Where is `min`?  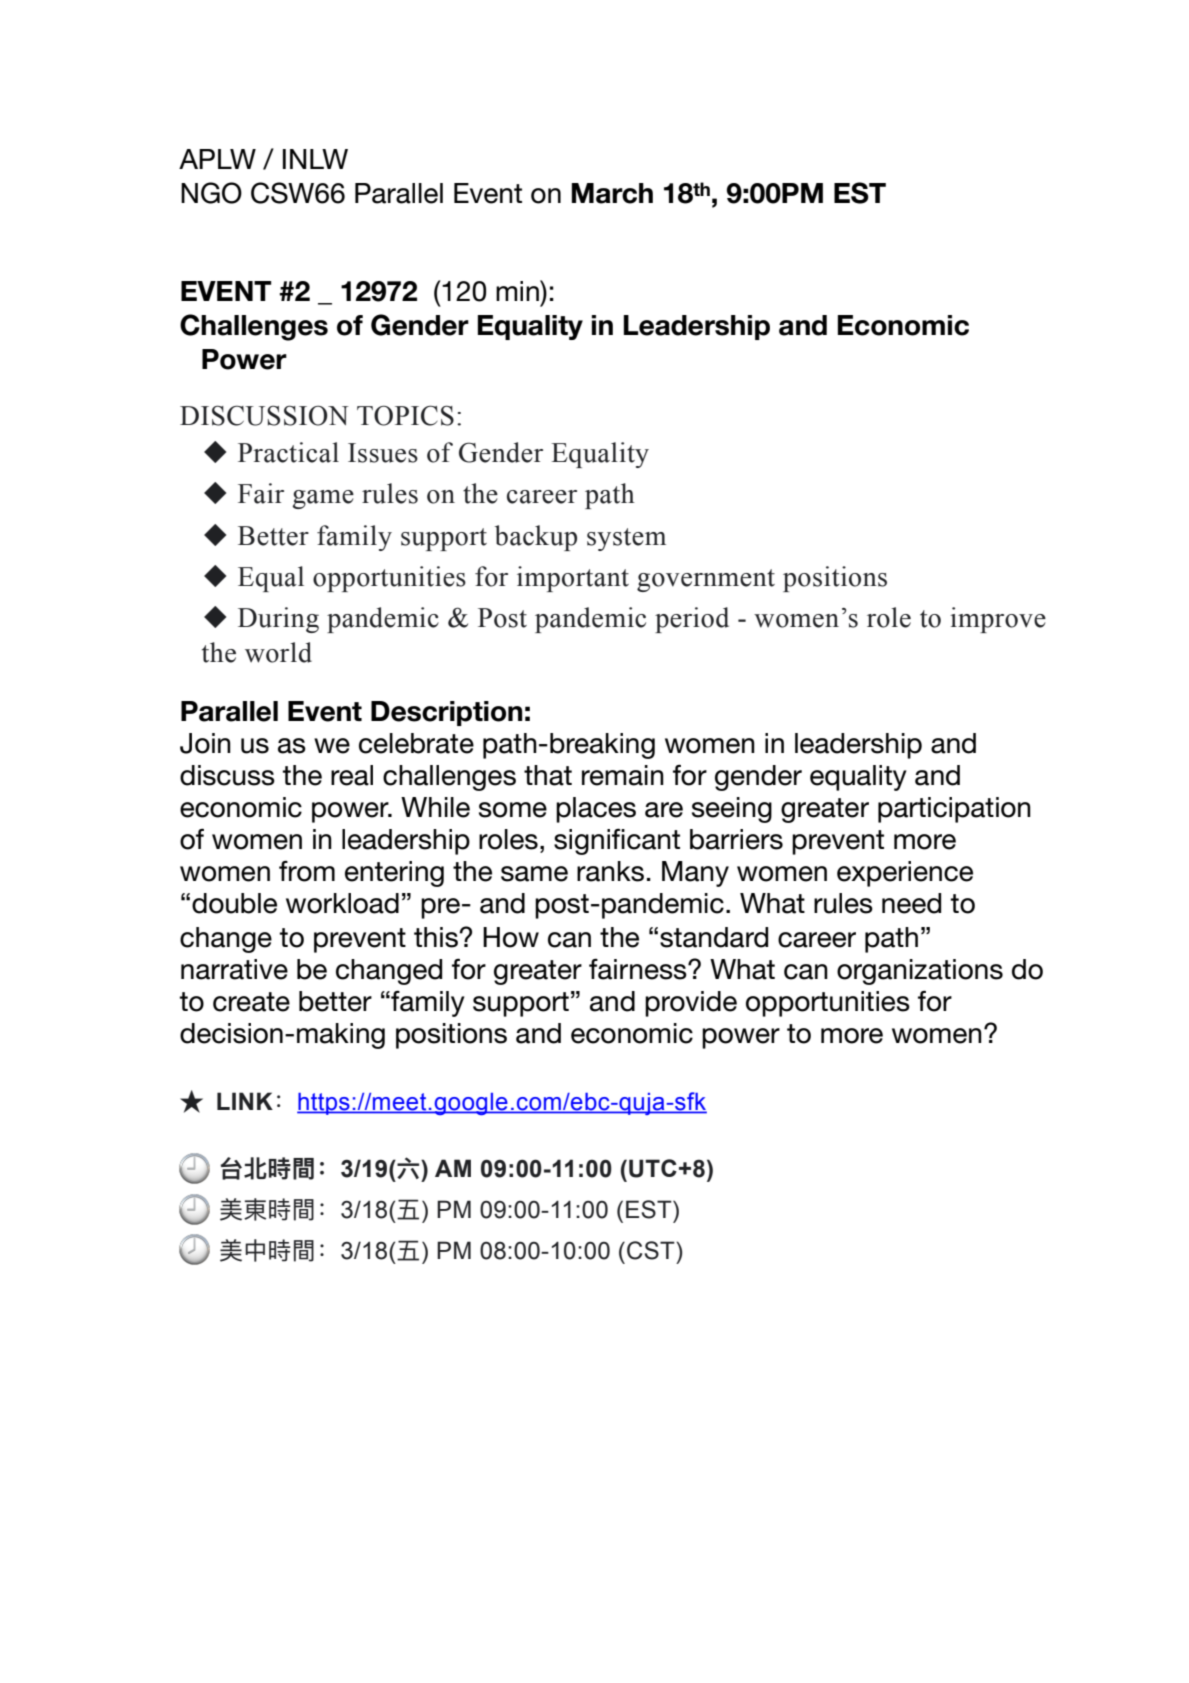 min is located at coordinates (518, 290).
